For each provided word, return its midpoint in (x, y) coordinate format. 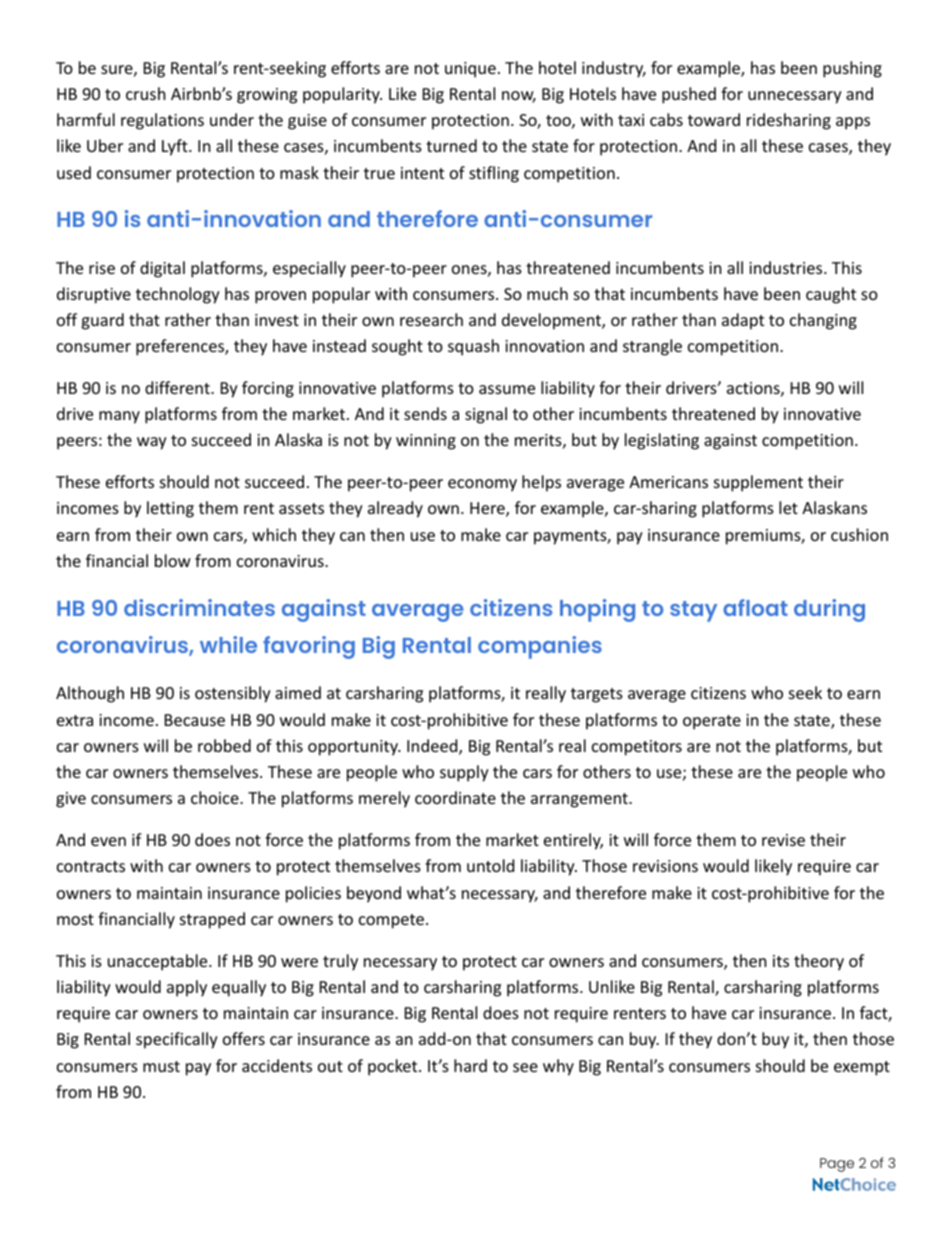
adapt (743, 321)
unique (470, 70)
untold (490, 865)
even (108, 841)
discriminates (199, 607)
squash (473, 347)
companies (540, 647)
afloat (755, 607)
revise (783, 840)
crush (146, 93)
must (161, 1066)
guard (102, 321)
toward (714, 119)
